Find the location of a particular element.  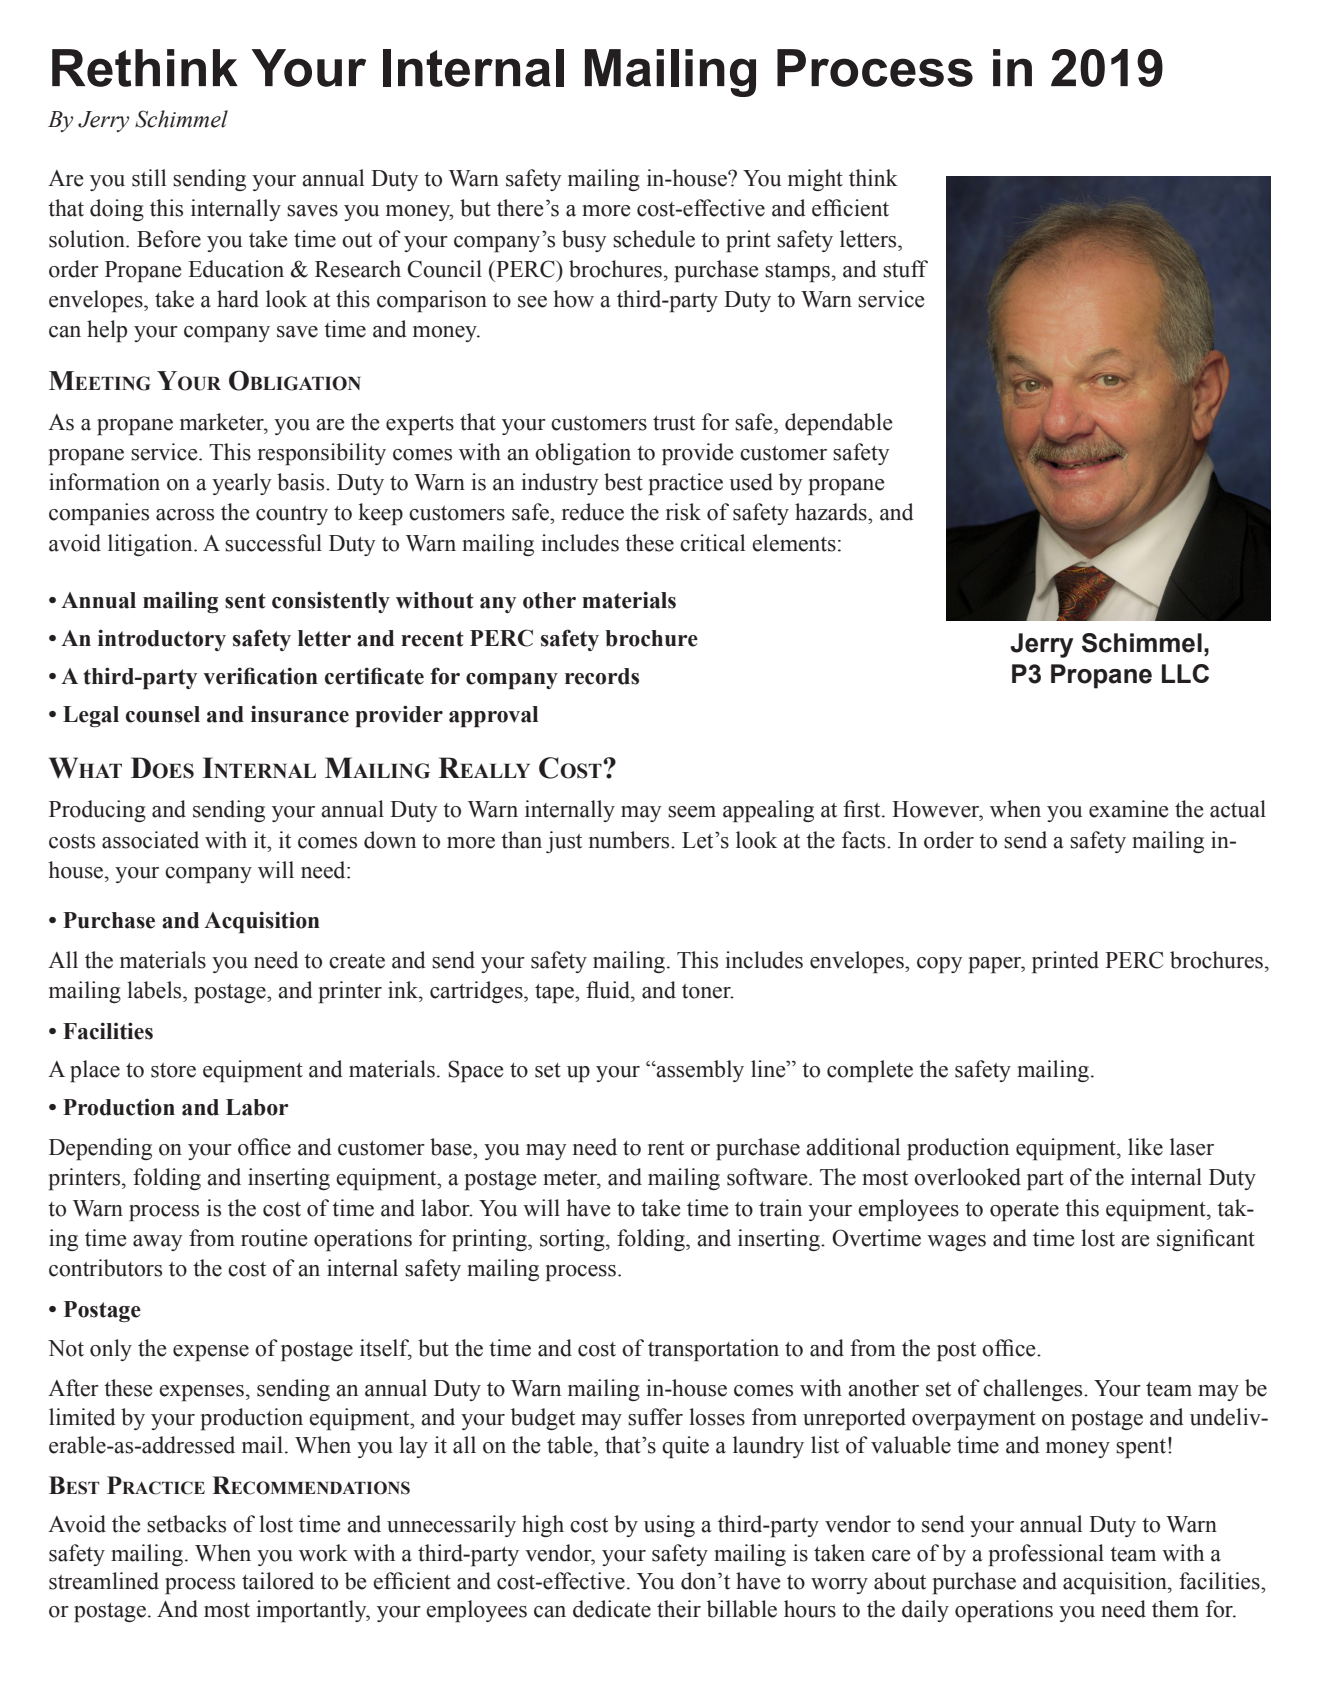

Before is located at coordinates (169, 239).
